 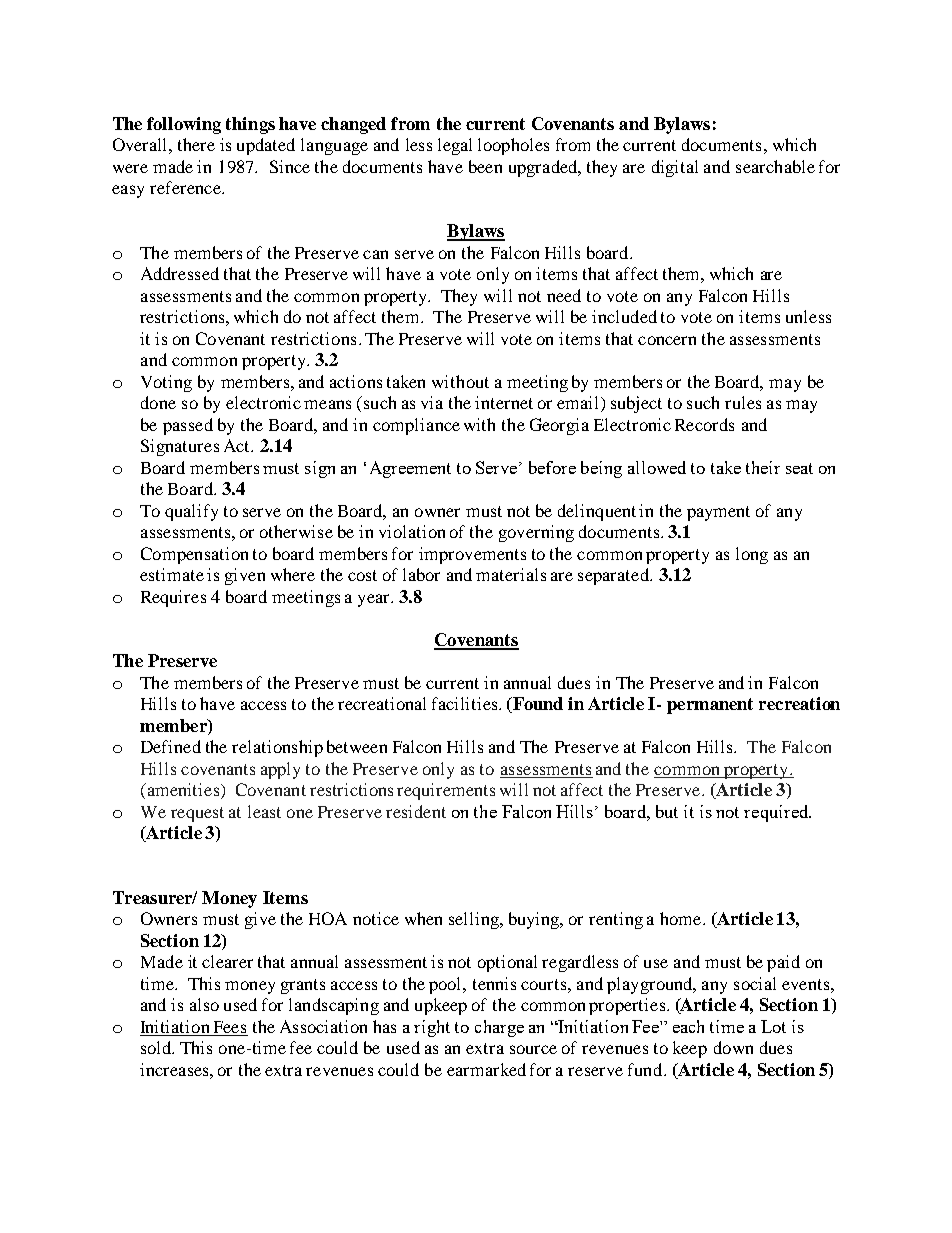 I want to click on Records, so click(x=704, y=424).
